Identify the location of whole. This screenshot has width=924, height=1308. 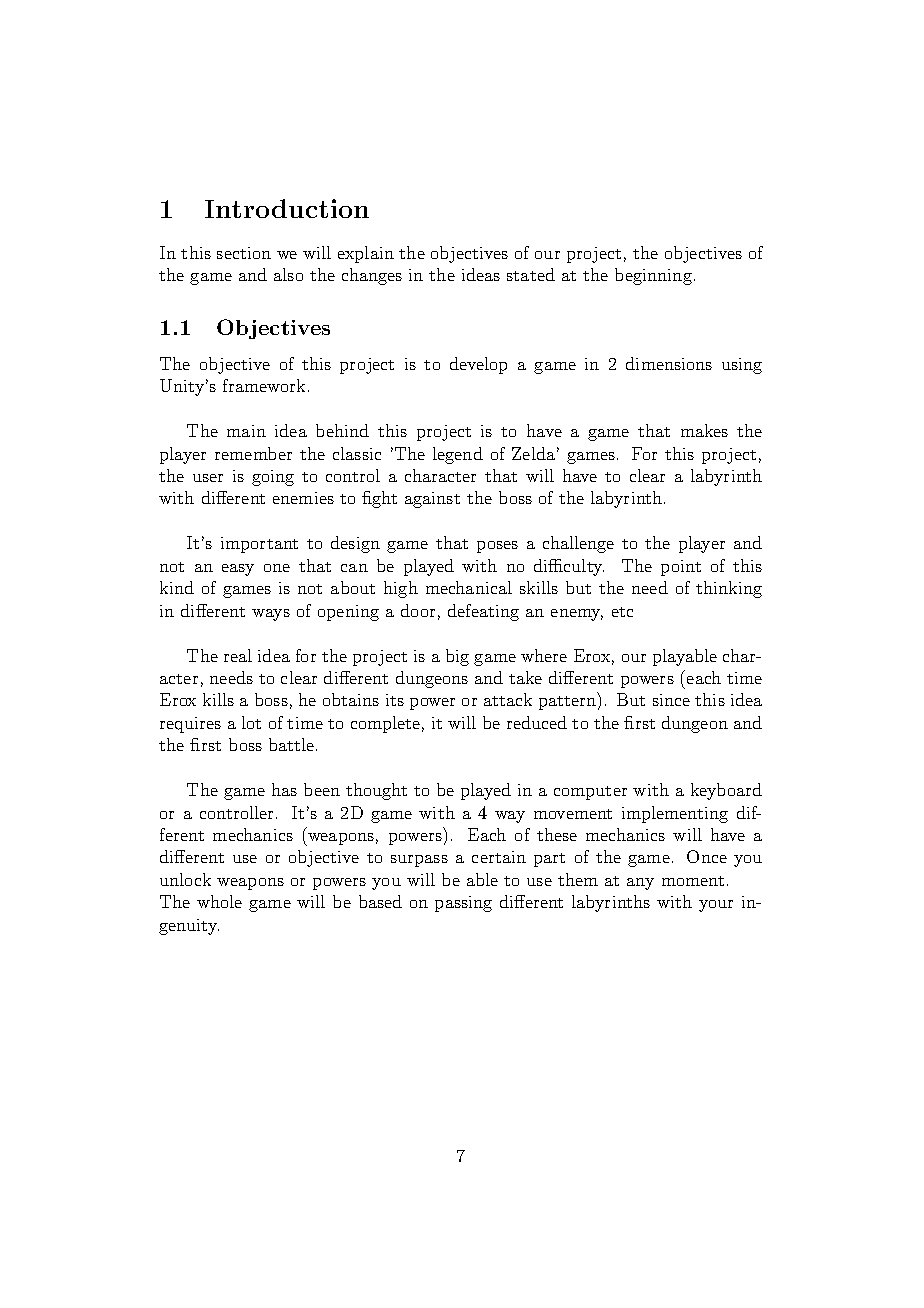
(219, 901).
